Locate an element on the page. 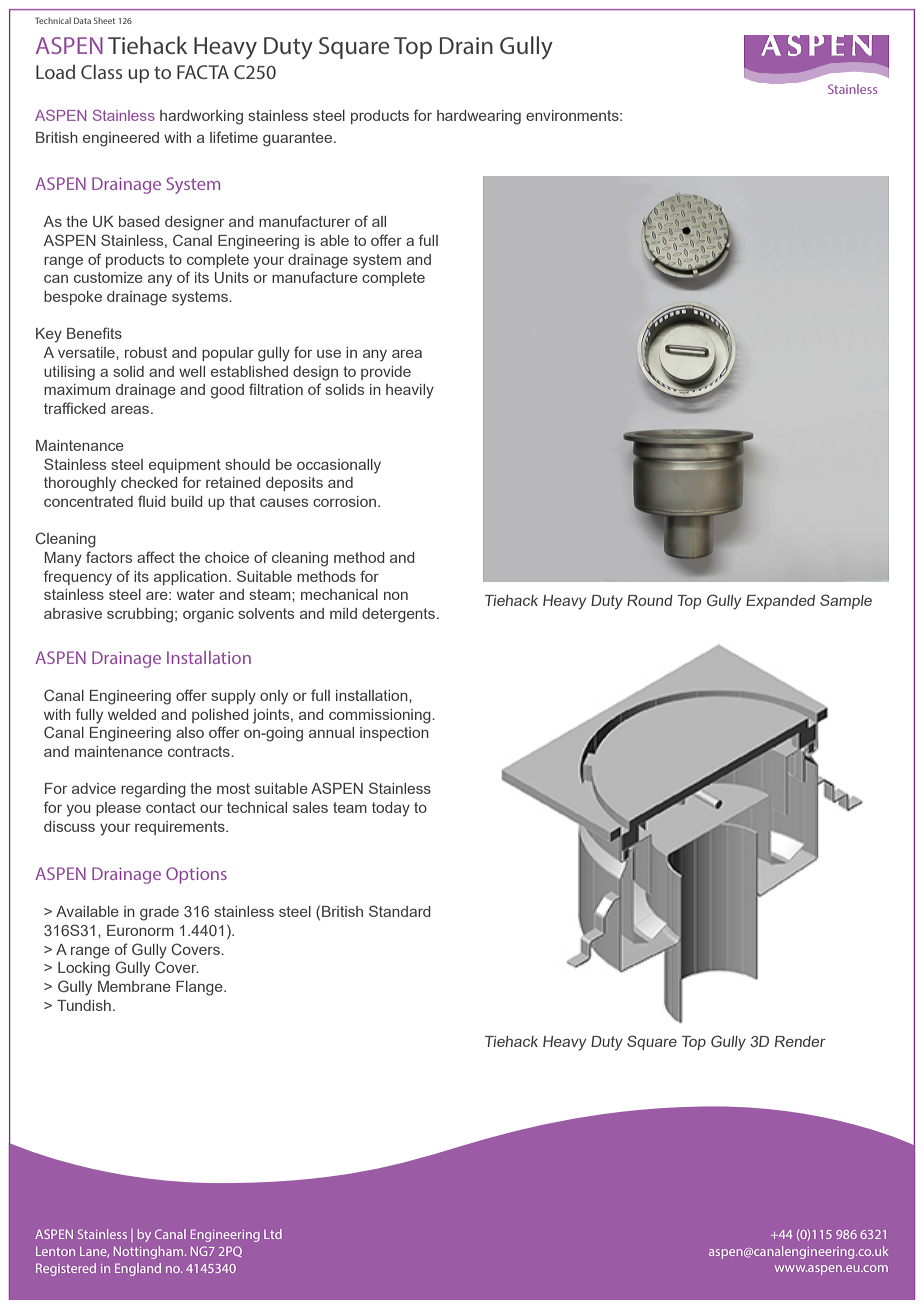 This image has height=1308, width=924. Registered is located at coordinates (66, 1269).
